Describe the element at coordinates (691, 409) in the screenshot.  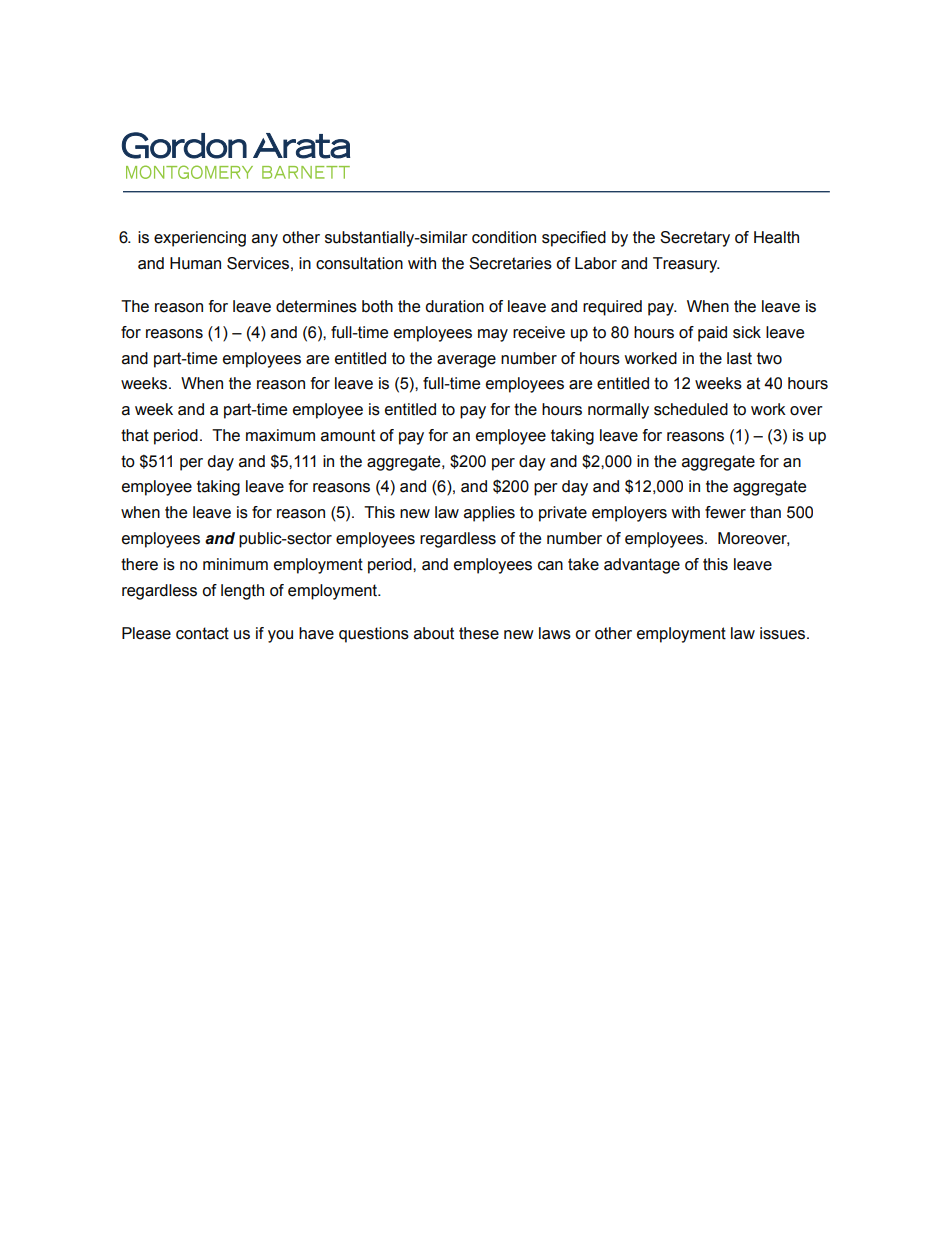
I see `scheduled` at that location.
